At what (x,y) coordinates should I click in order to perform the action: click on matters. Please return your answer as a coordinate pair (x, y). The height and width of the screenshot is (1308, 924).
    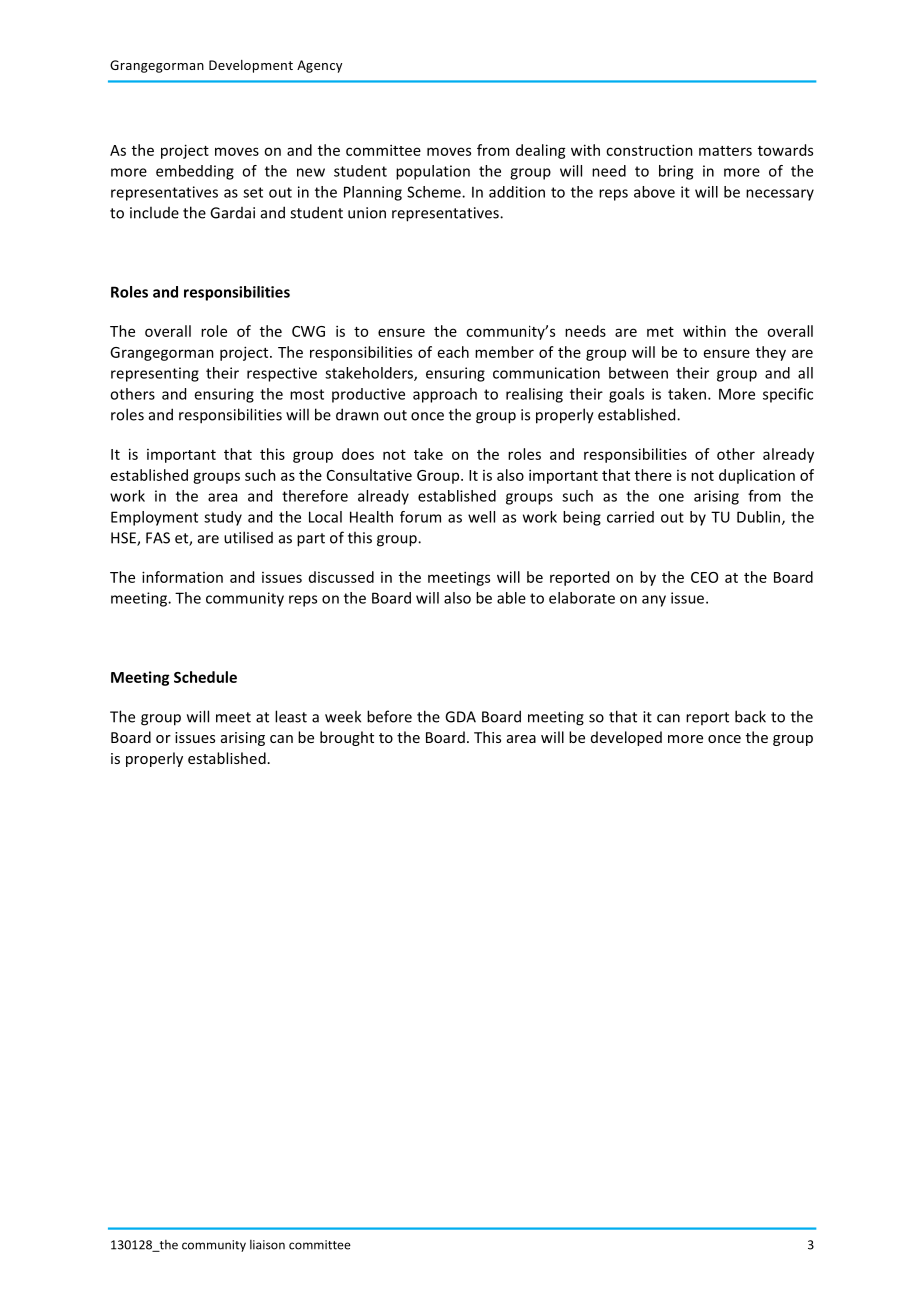
    Looking at the image, I should click on (725, 151).
